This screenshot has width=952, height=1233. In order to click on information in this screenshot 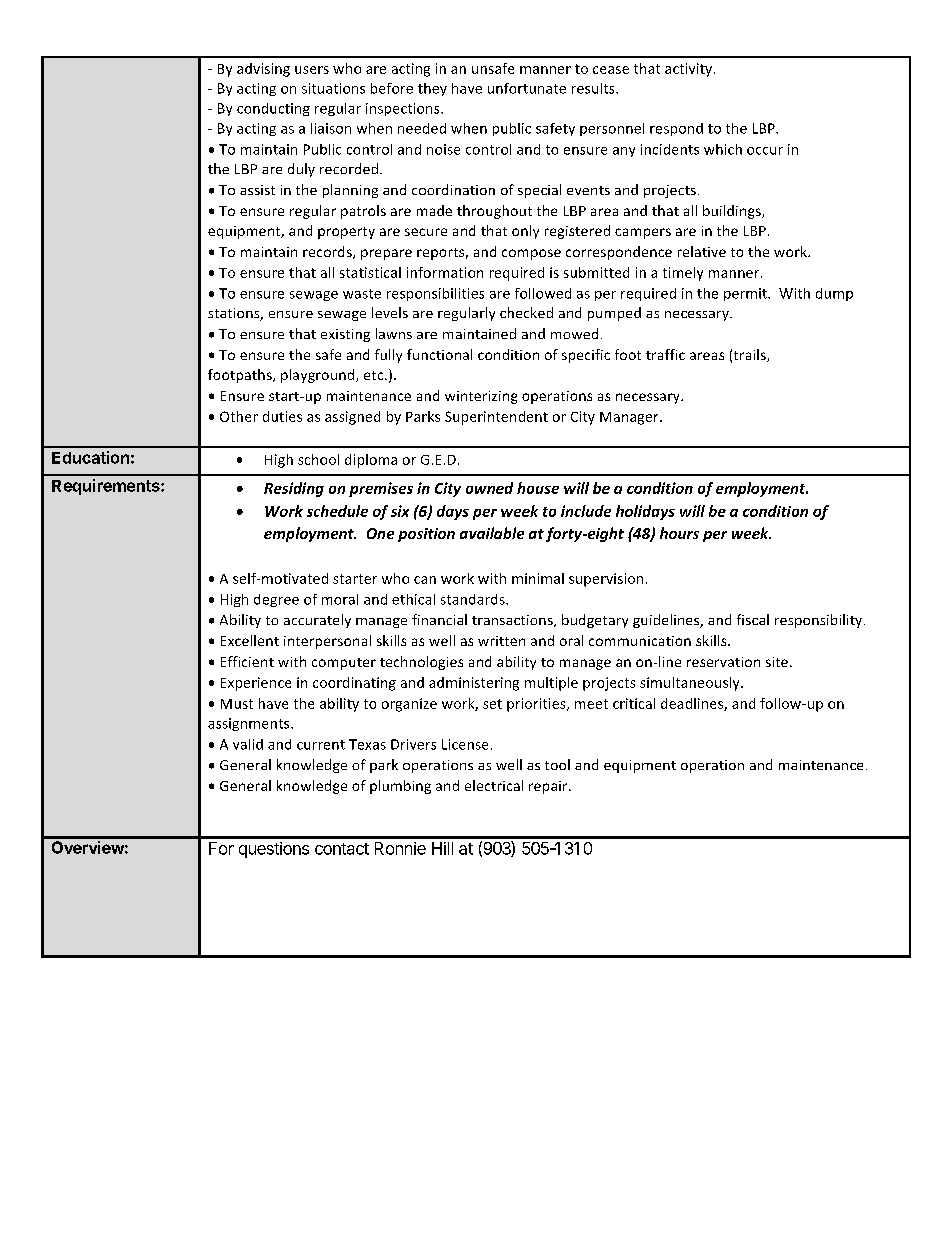, I will do `click(445, 272)`.
